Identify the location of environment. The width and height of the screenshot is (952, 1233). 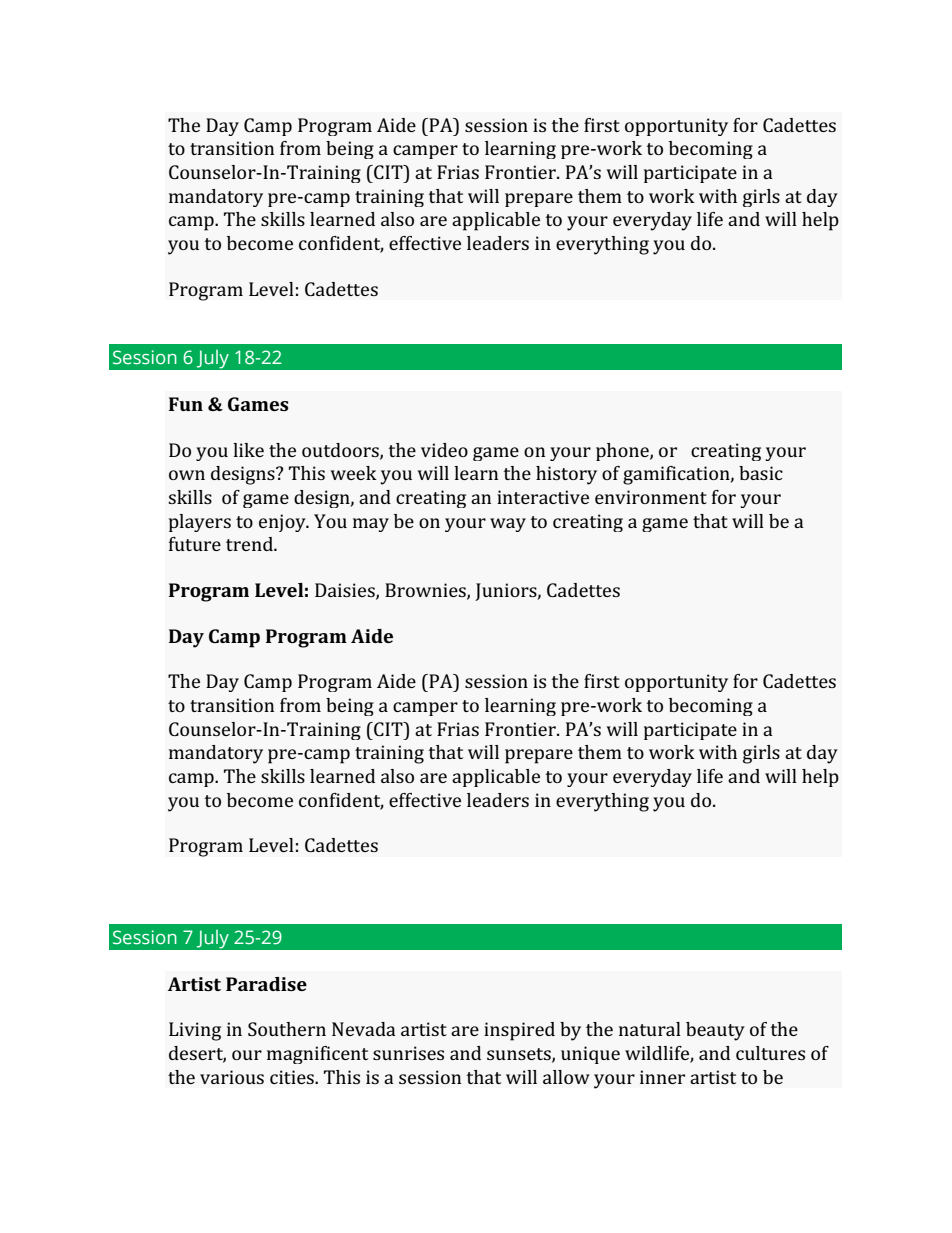
(651, 497).
